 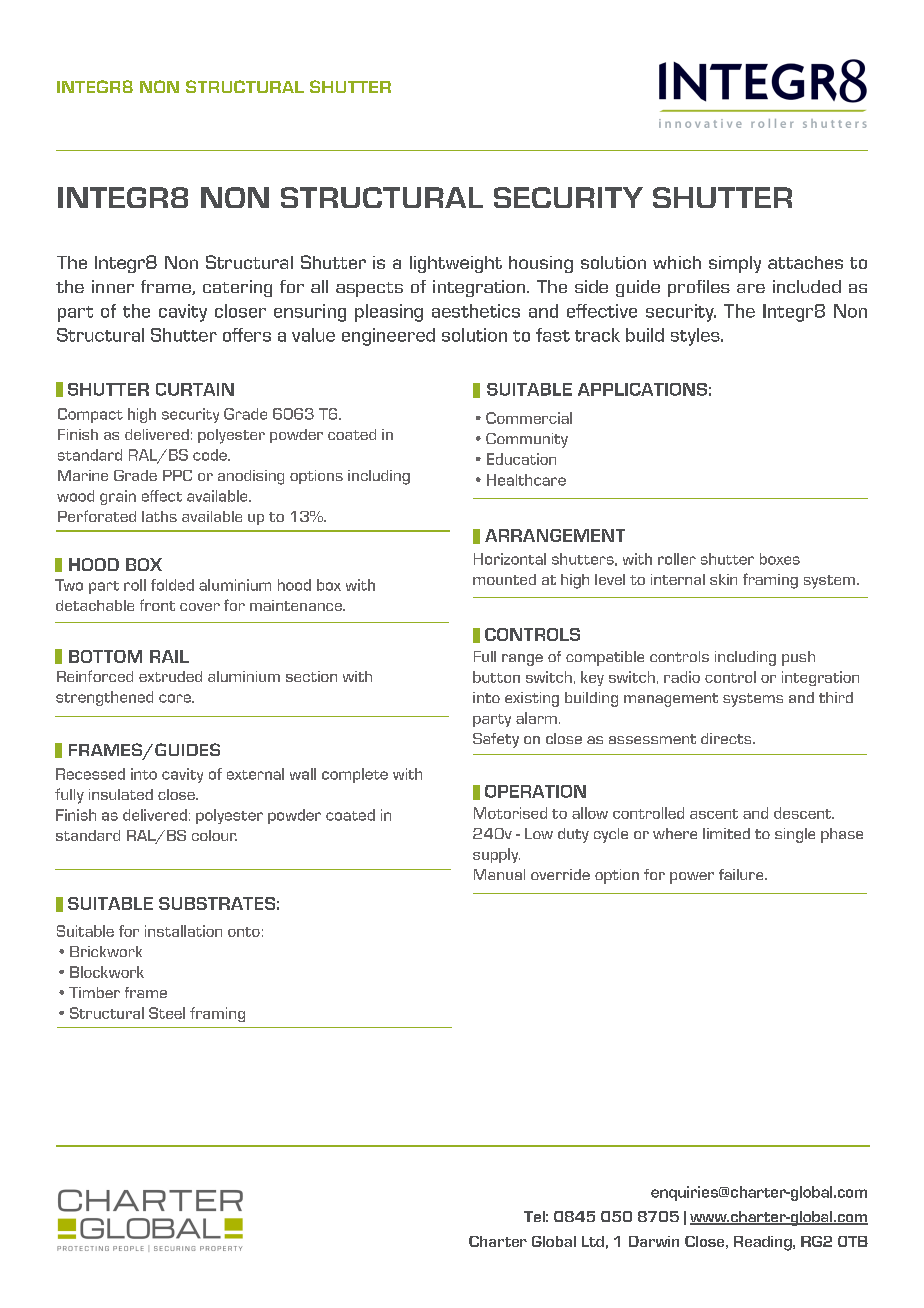 What do you see at coordinates (499, 874) in the page?
I see `Manual` at bounding box center [499, 874].
